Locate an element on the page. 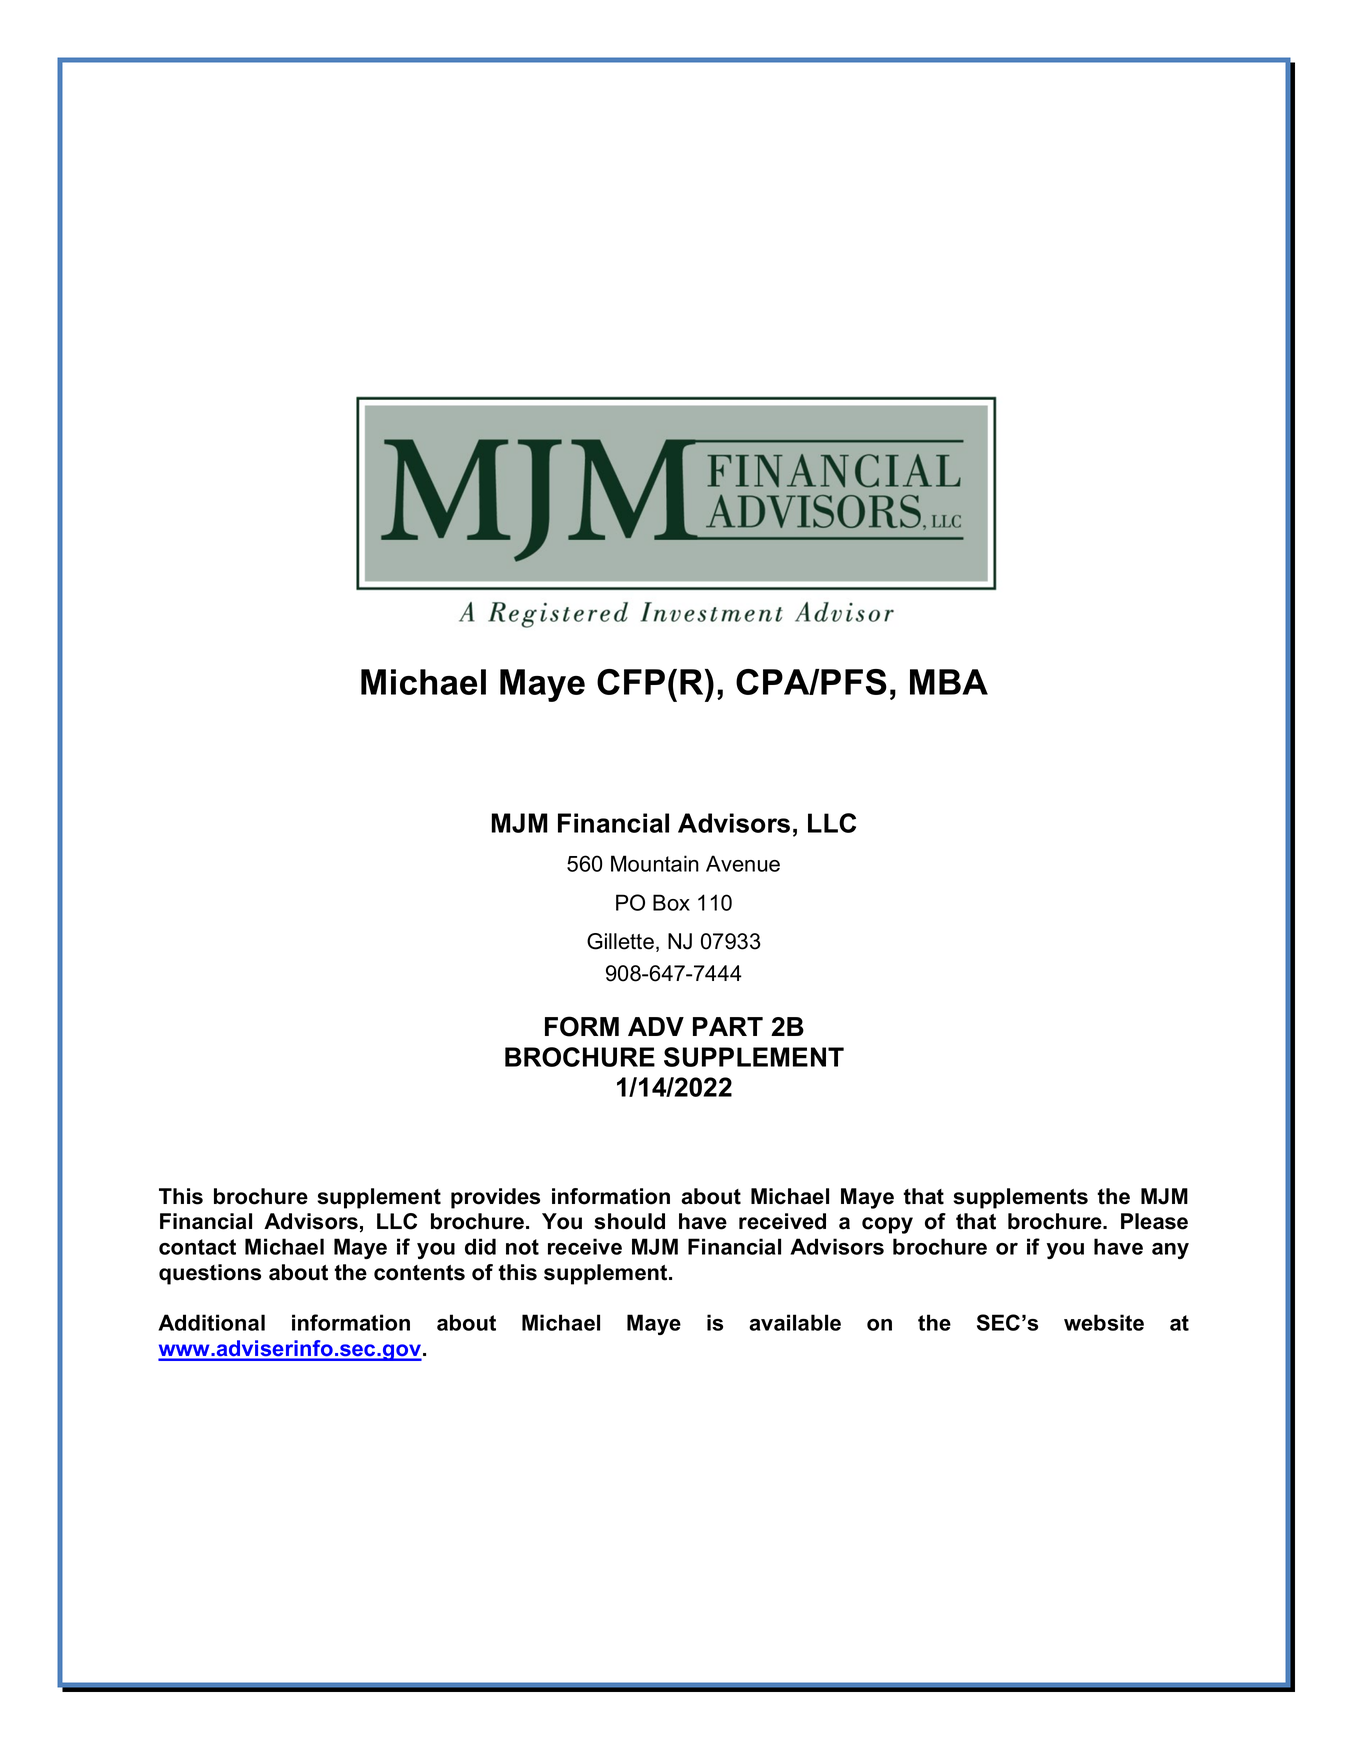 The width and height of the page is (1348, 1745). Mountain is located at coordinates (655, 863).
